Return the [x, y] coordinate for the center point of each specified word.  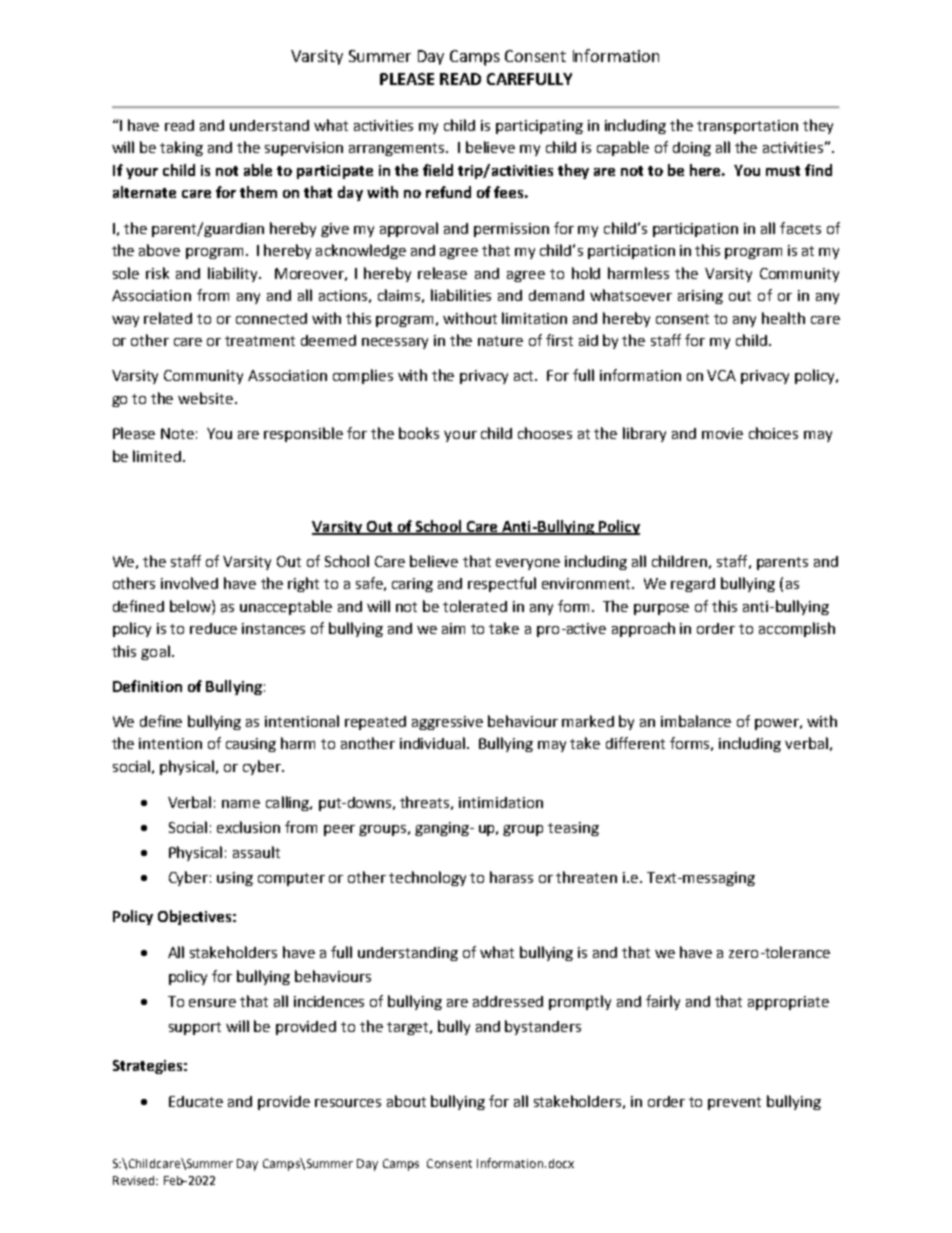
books [419, 433]
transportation [747, 127]
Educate [196, 1101]
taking [181, 148]
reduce [213, 628]
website [205, 398]
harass [511, 877]
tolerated [475, 606]
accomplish [797, 629]
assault [256, 852]
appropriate [788, 1003]
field [438, 170]
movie [722, 433]
